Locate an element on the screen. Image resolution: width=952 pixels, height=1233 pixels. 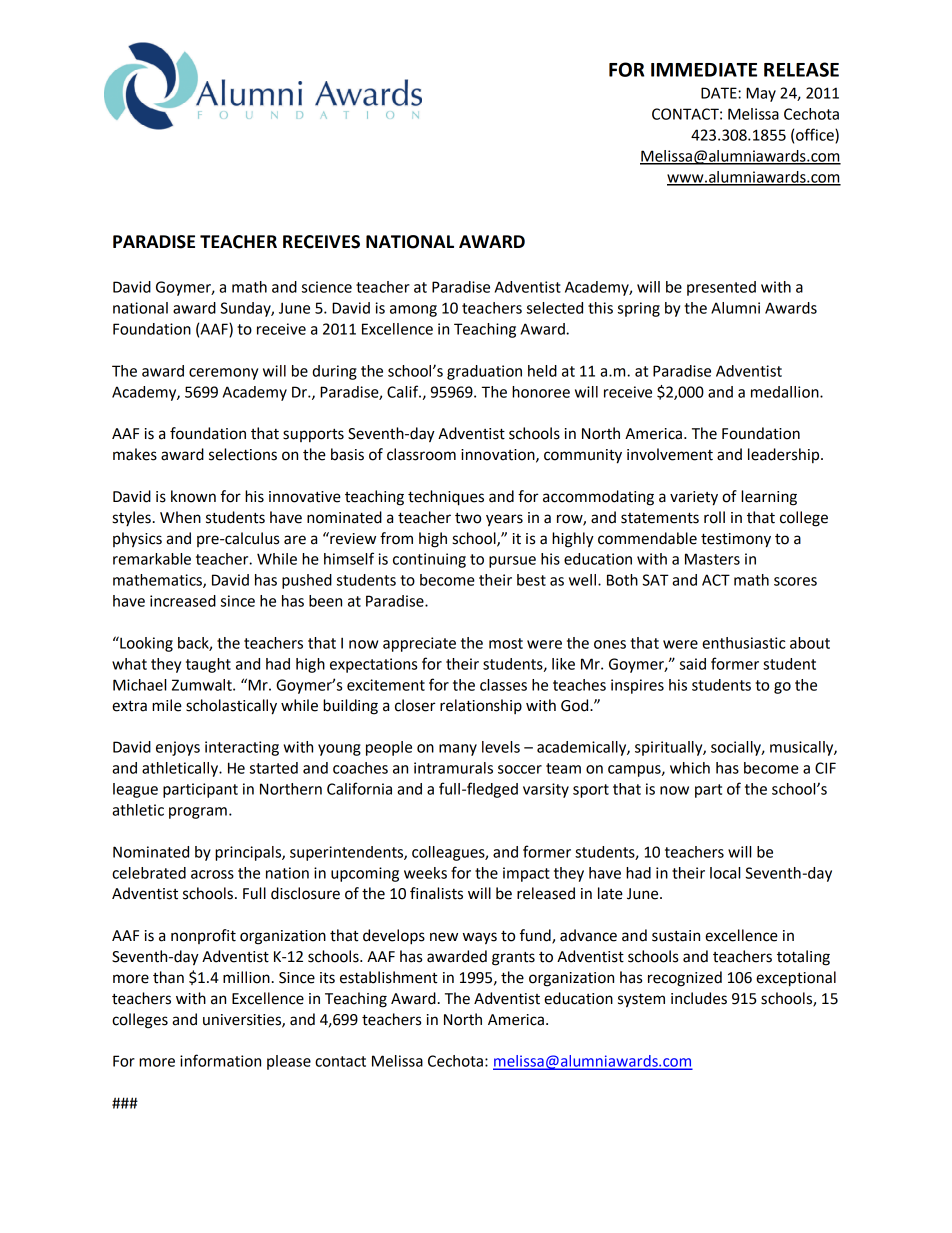
May is located at coordinates (761, 94).
